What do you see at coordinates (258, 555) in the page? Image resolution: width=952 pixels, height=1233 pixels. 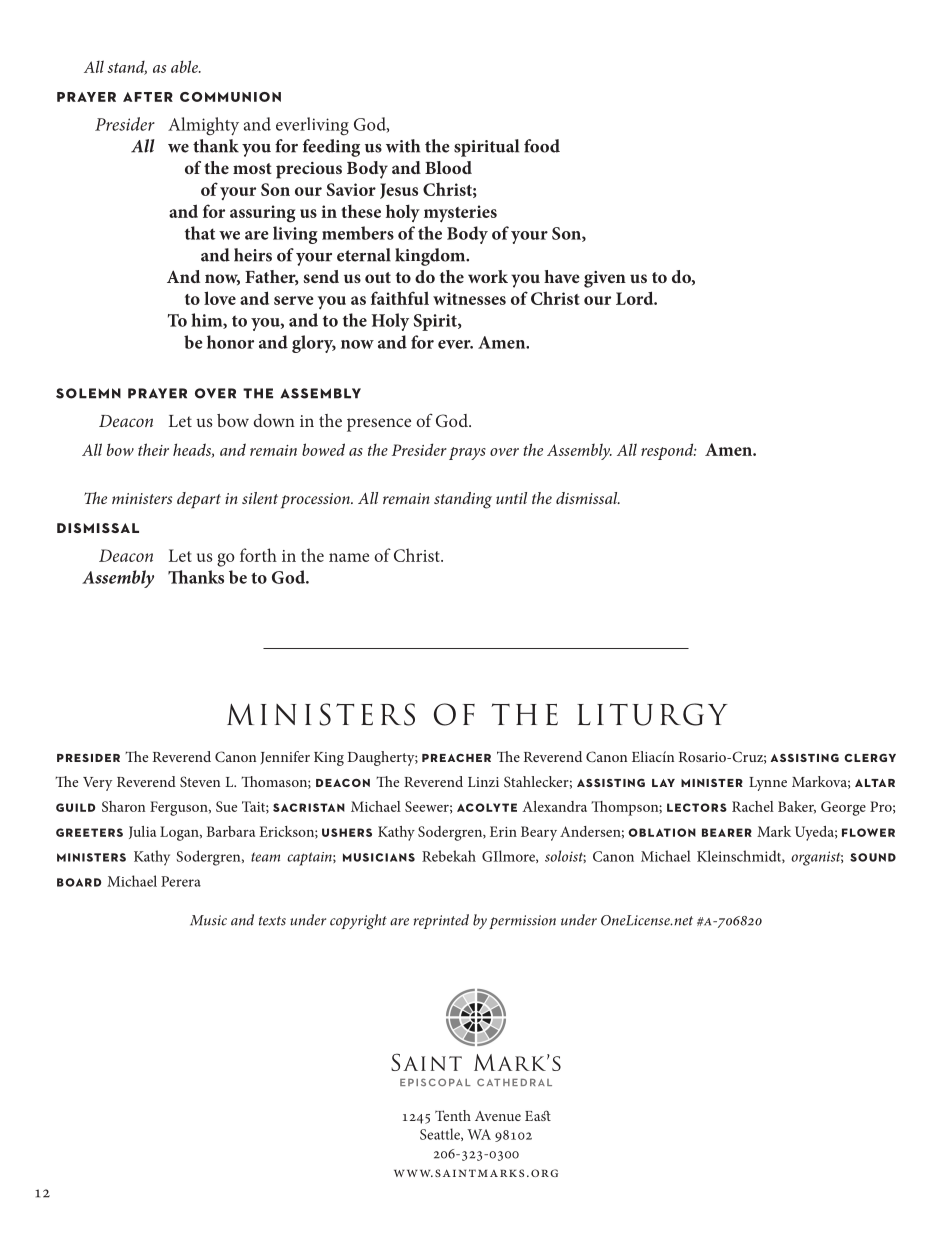 I see `forth` at bounding box center [258, 555].
